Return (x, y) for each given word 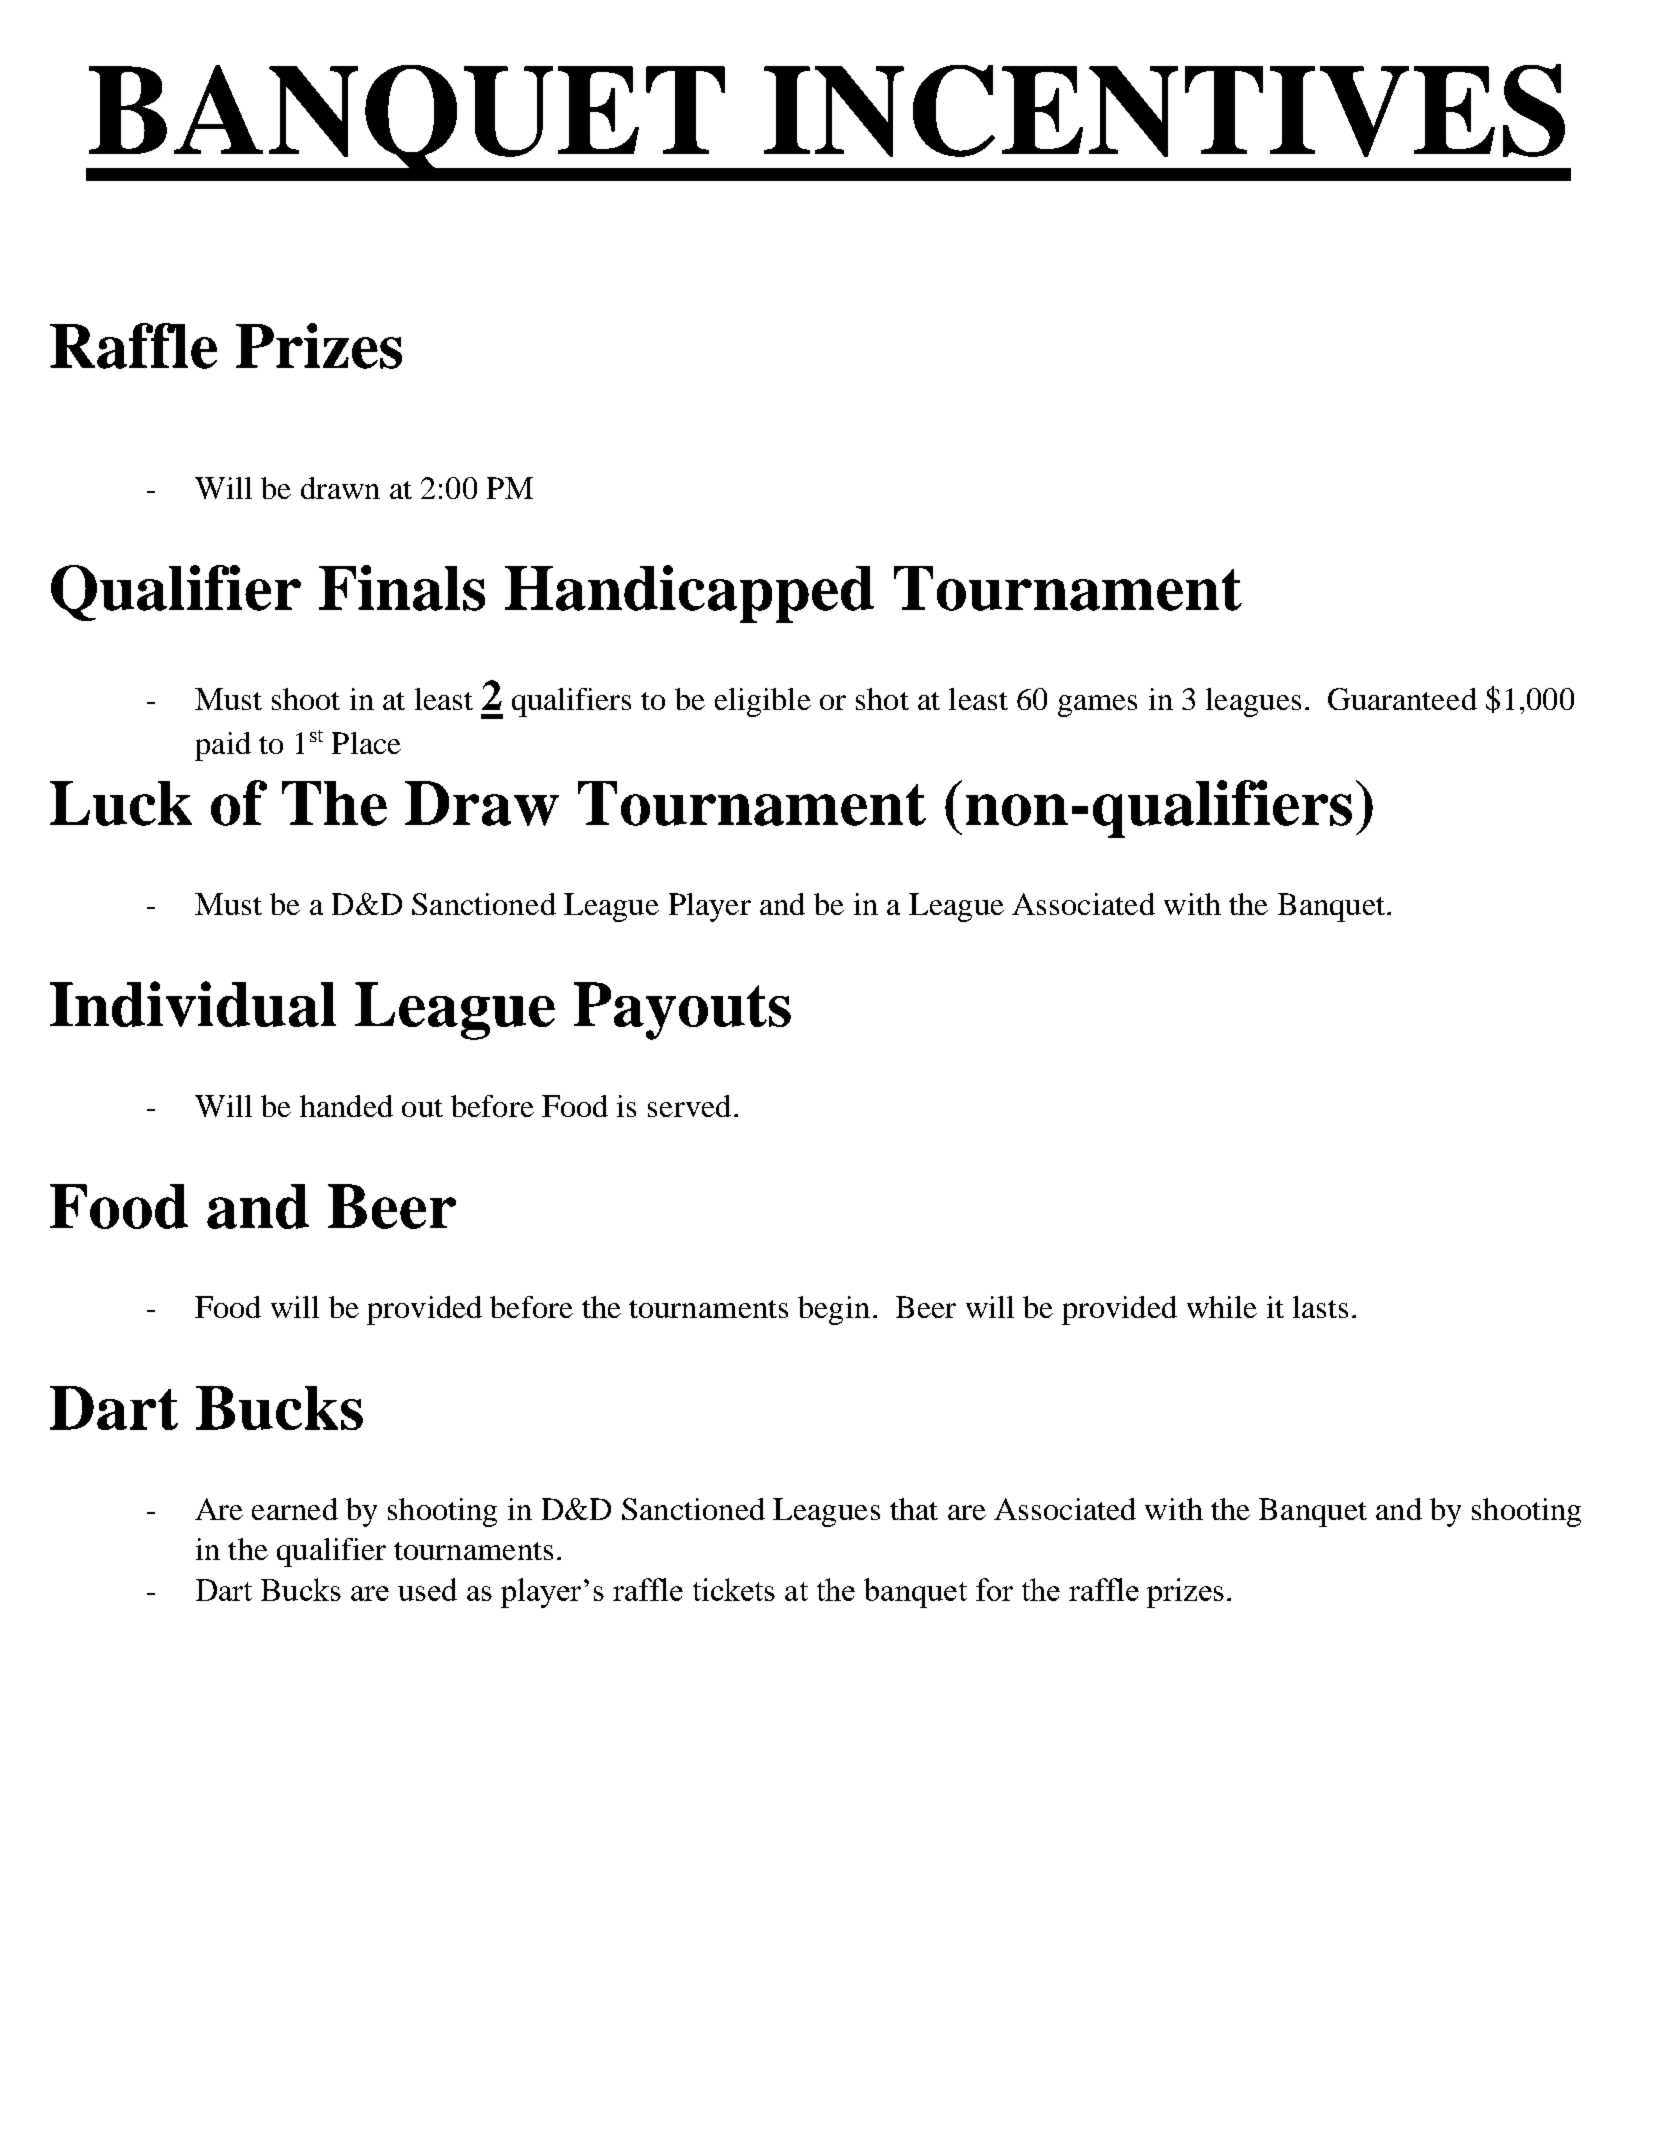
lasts (1320, 1307)
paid (223, 746)
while (1222, 1307)
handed (346, 1106)
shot (882, 699)
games (1097, 706)
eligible (763, 702)
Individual (193, 1004)
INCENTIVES (1164, 110)
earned (295, 1509)
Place (366, 743)
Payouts (682, 1011)
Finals (402, 588)
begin (834, 1310)
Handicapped (689, 594)
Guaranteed (1402, 699)
